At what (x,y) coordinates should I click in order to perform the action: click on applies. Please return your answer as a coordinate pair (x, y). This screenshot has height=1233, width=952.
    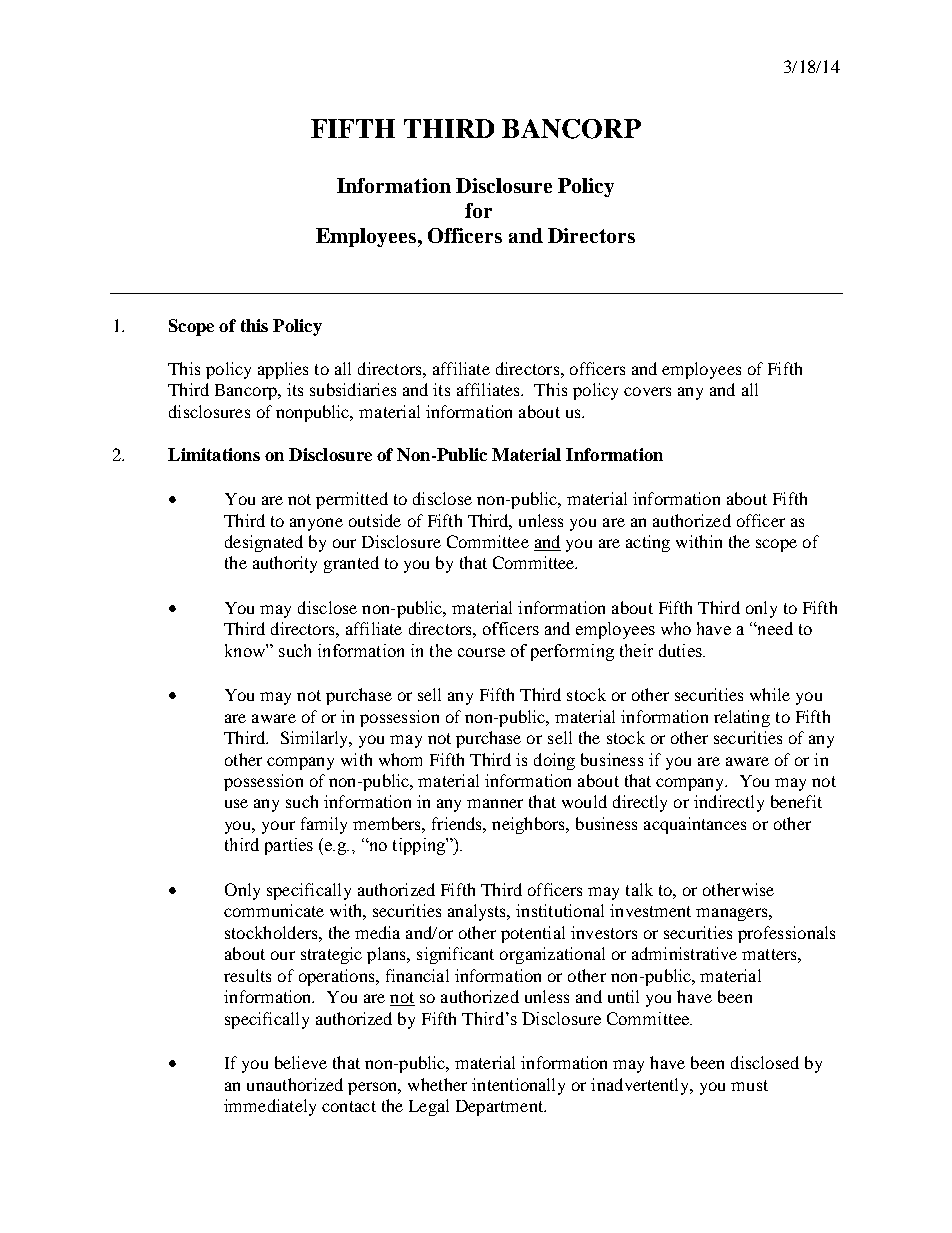
    Looking at the image, I should click on (283, 370).
